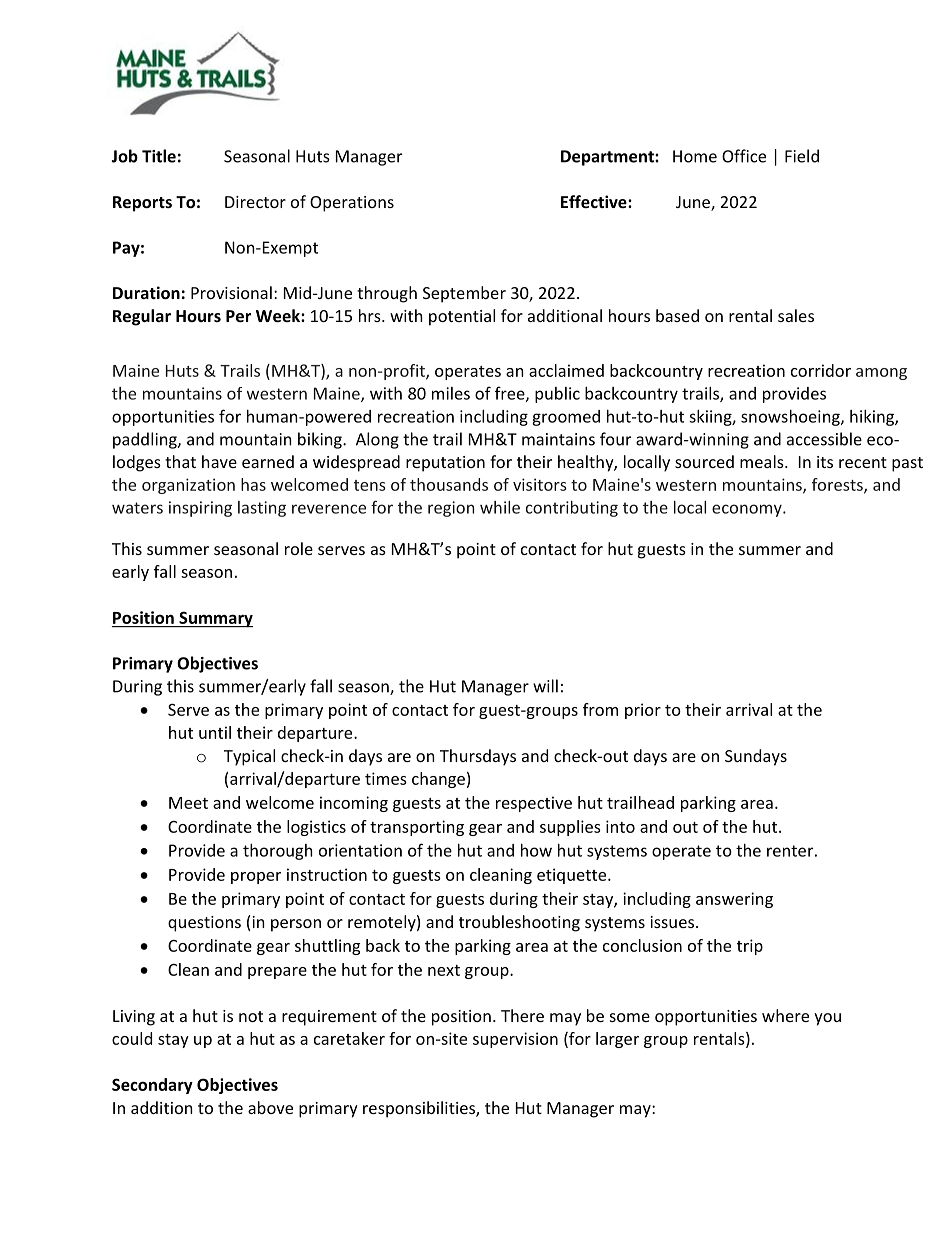 The height and width of the document is (1233, 952). Describe the element at coordinates (152, 1086) in the document. I see `Secondary` at that location.
